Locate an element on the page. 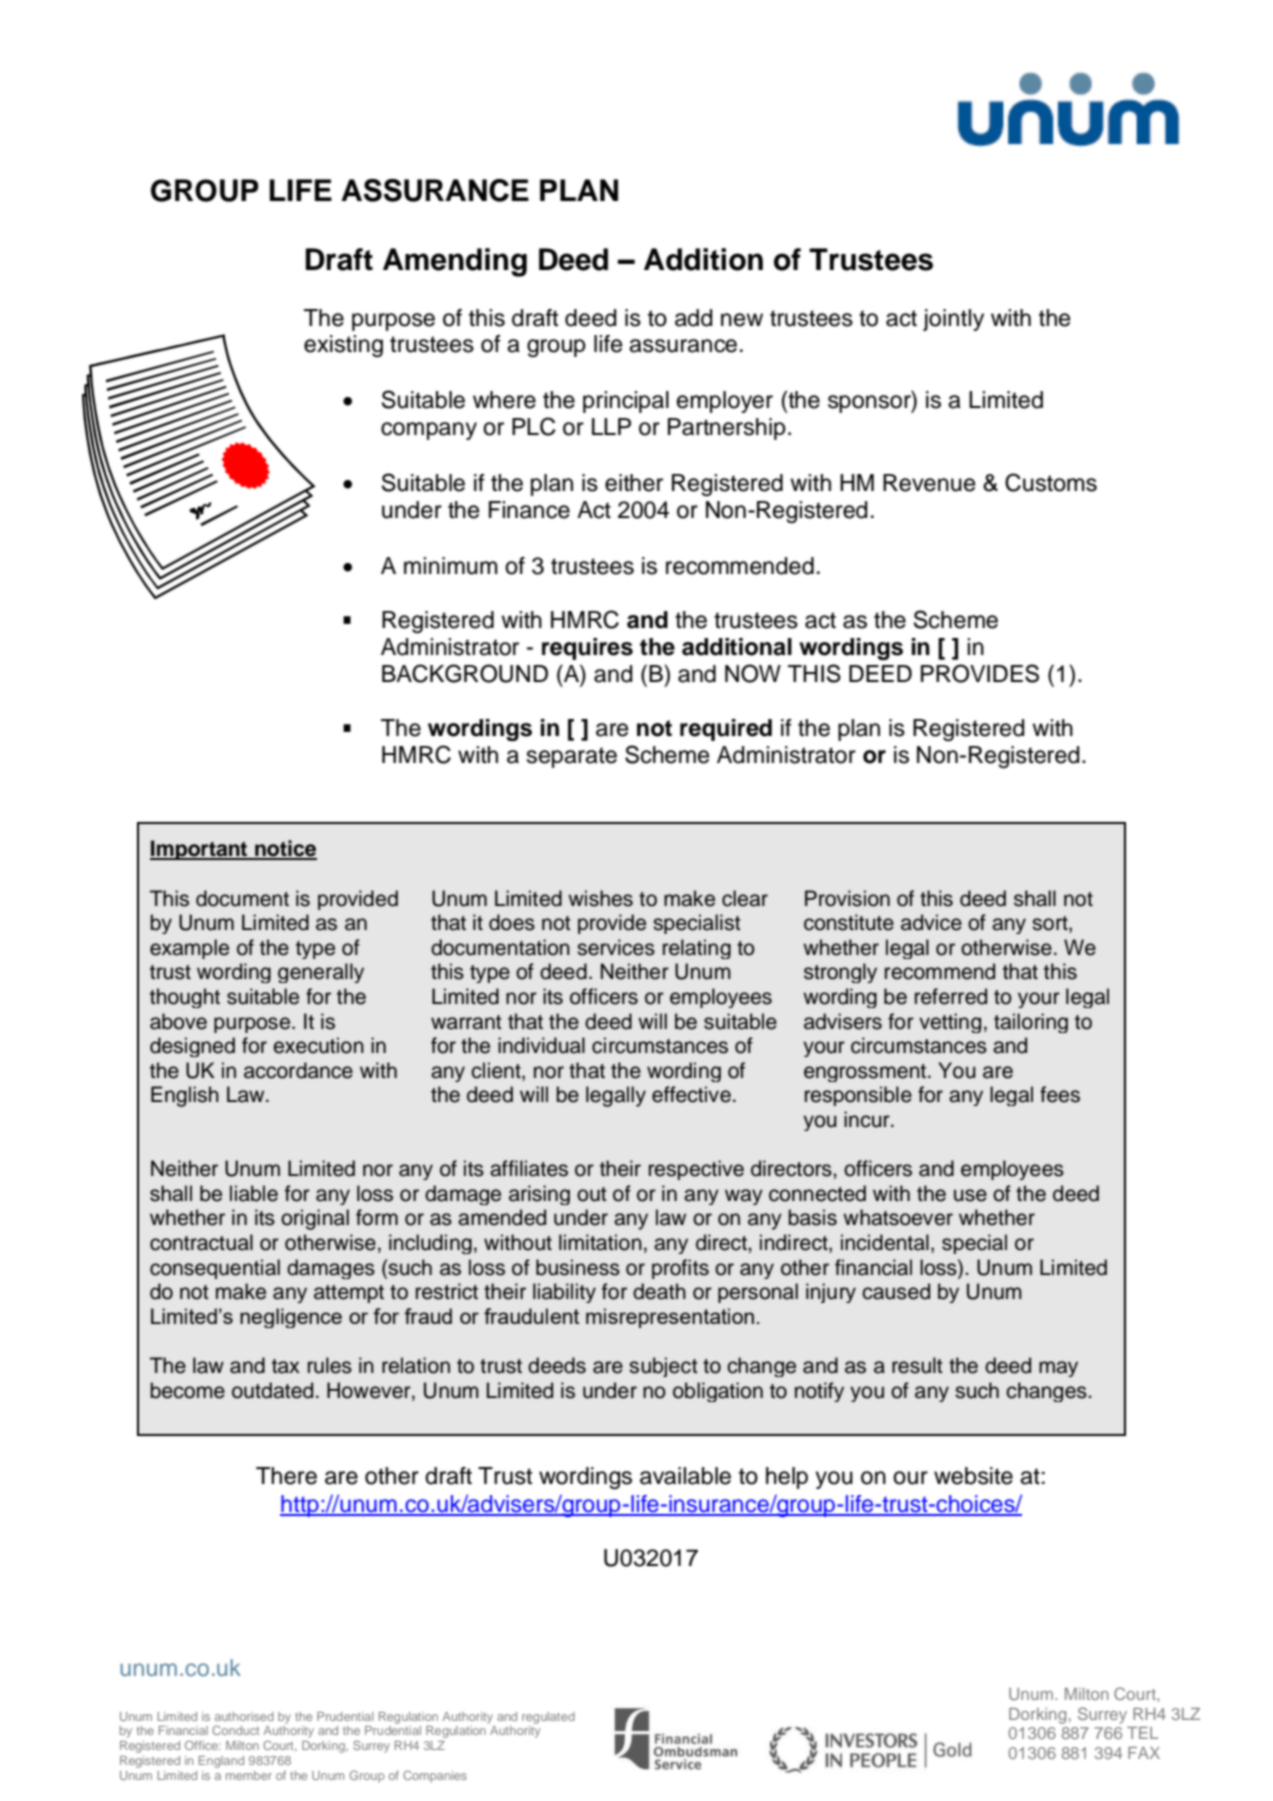 The height and width of the page is (1801, 1273). relating is located at coordinates (697, 949).
